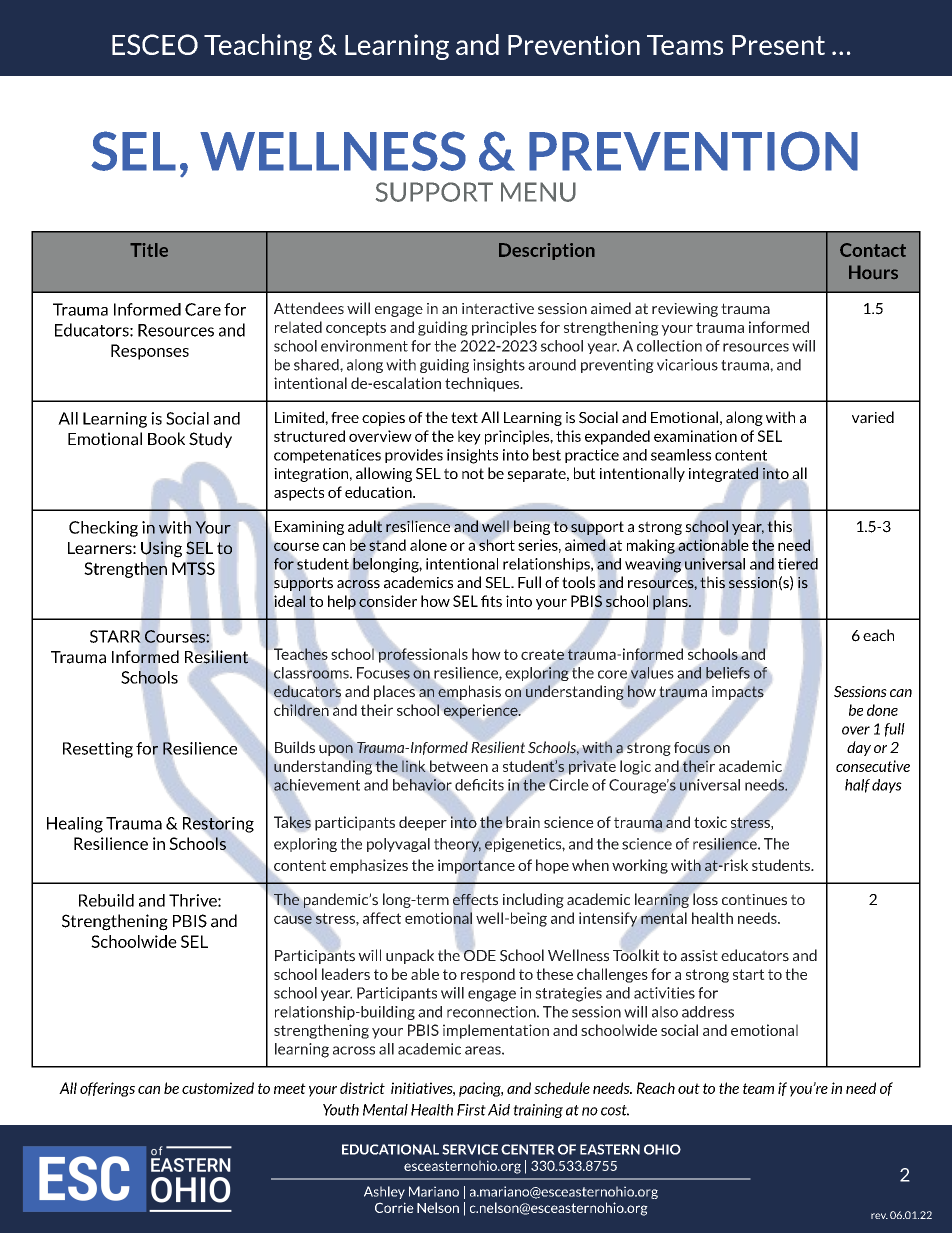 The height and width of the image is (1233, 952). Describe the element at coordinates (470, 1149) in the image. I see `SERVICE` at that location.
